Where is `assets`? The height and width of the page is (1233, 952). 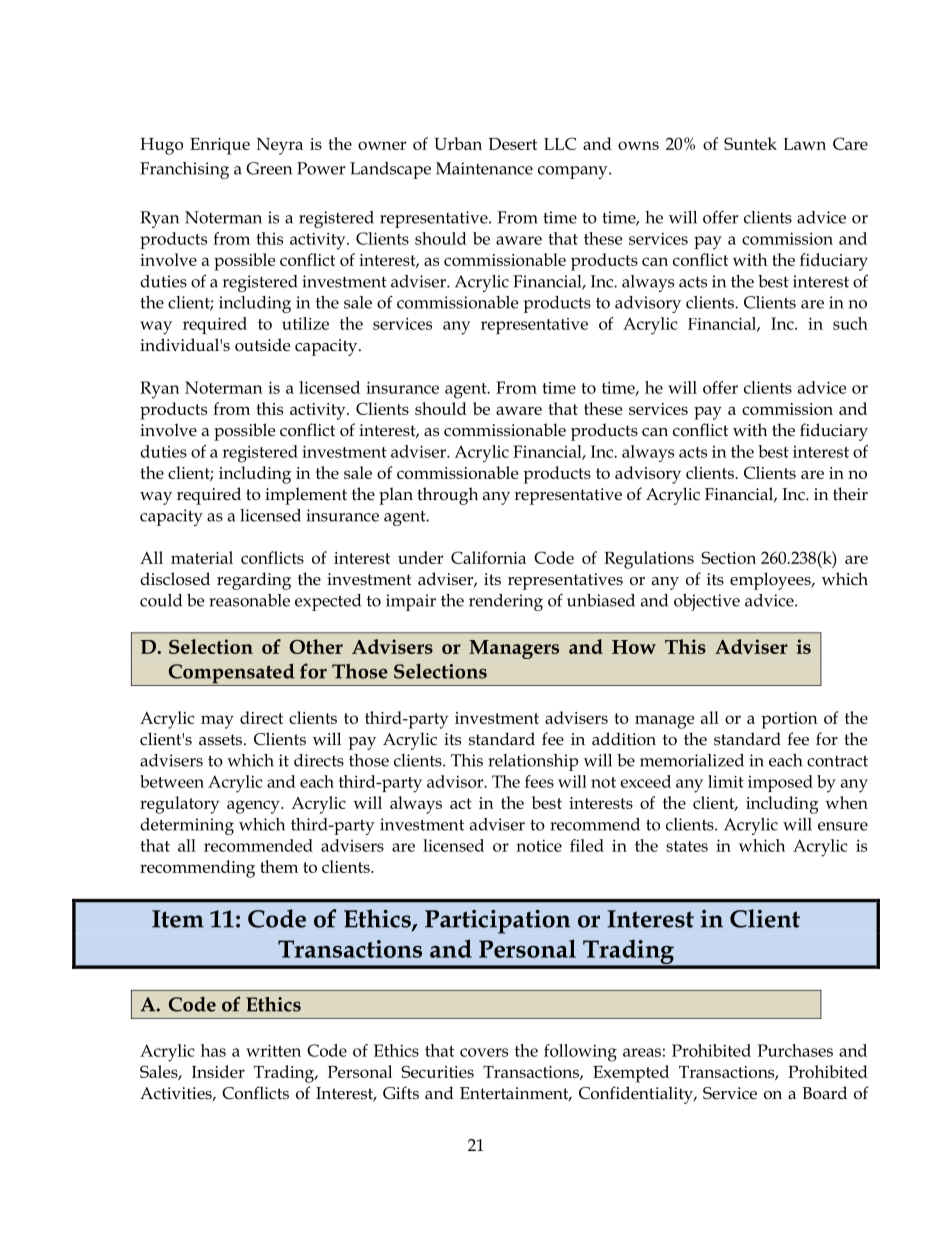 assets is located at coordinates (222, 740).
